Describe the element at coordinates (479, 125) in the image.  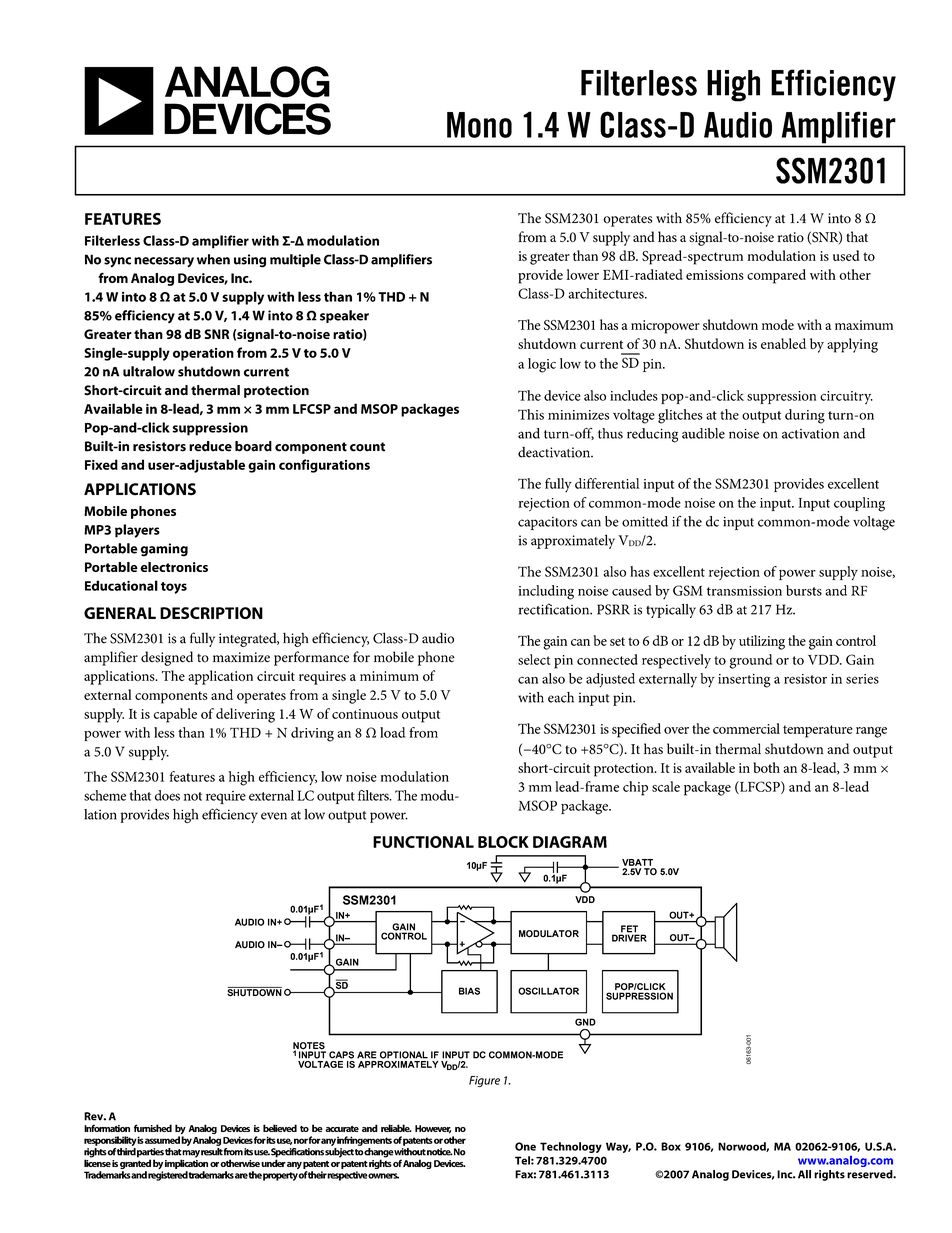
I see `Mono` at that location.
